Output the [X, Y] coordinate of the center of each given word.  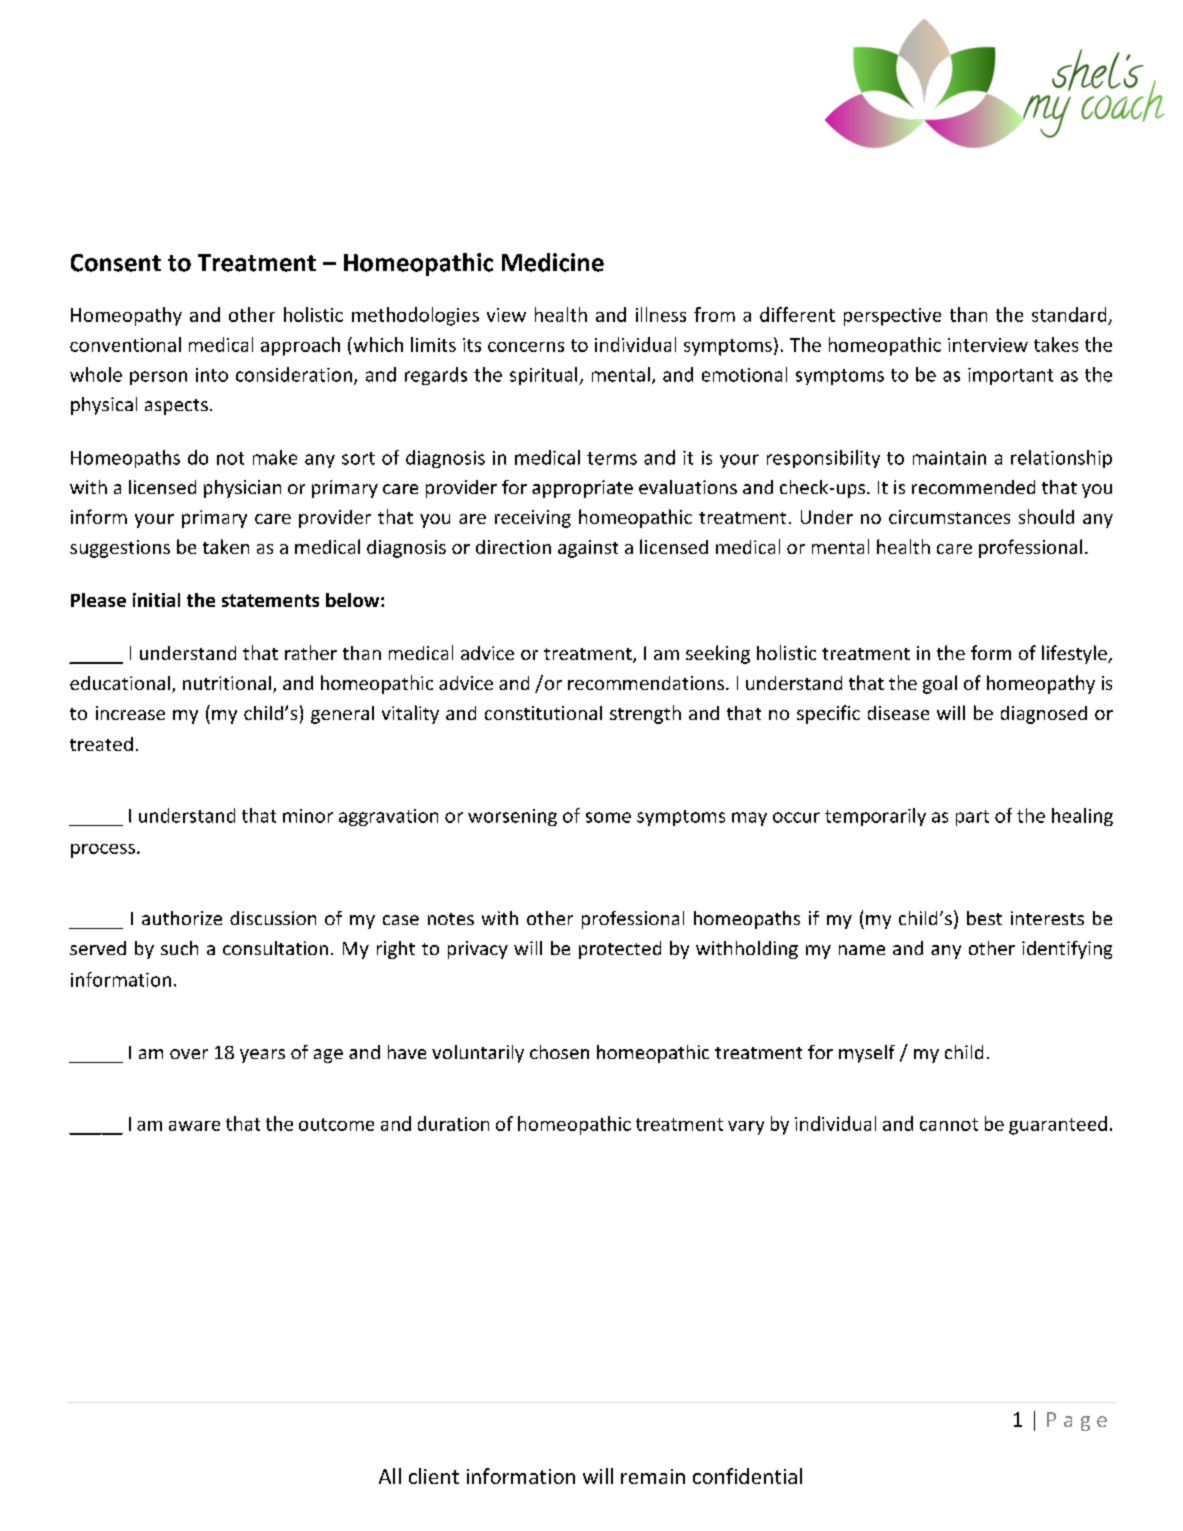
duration [453, 1123]
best [984, 918]
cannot [949, 1124]
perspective [892, 317]
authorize [182, 918]
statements [270, 600]
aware [194, 1126]
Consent [116, 263]
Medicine [553, 262]
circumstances [949, 517]
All [390, 1476]
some [608, 817]
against [588, 549]
